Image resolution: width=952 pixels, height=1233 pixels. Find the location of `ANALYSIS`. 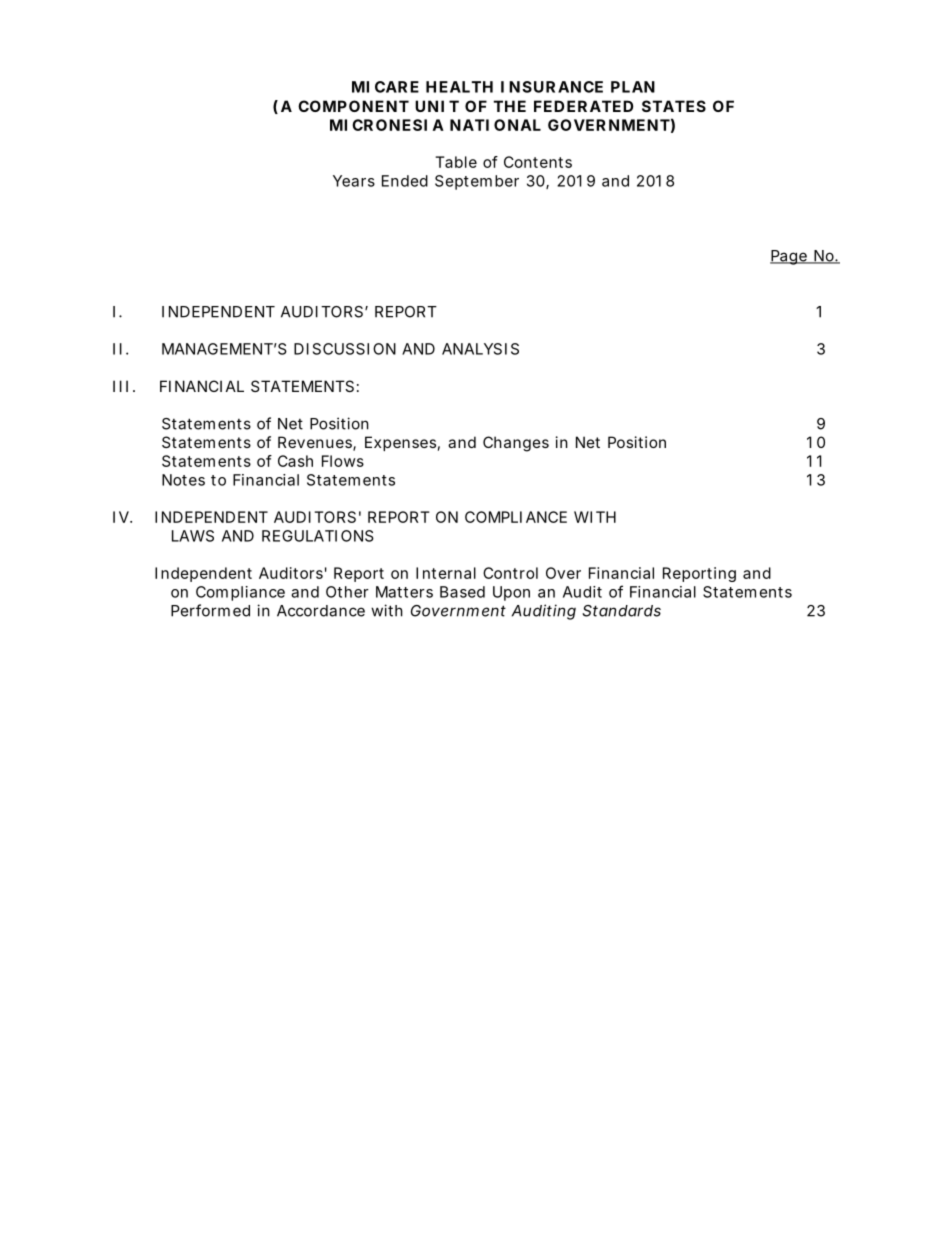

ANALYSIS is located at coordinates (480, 349).
